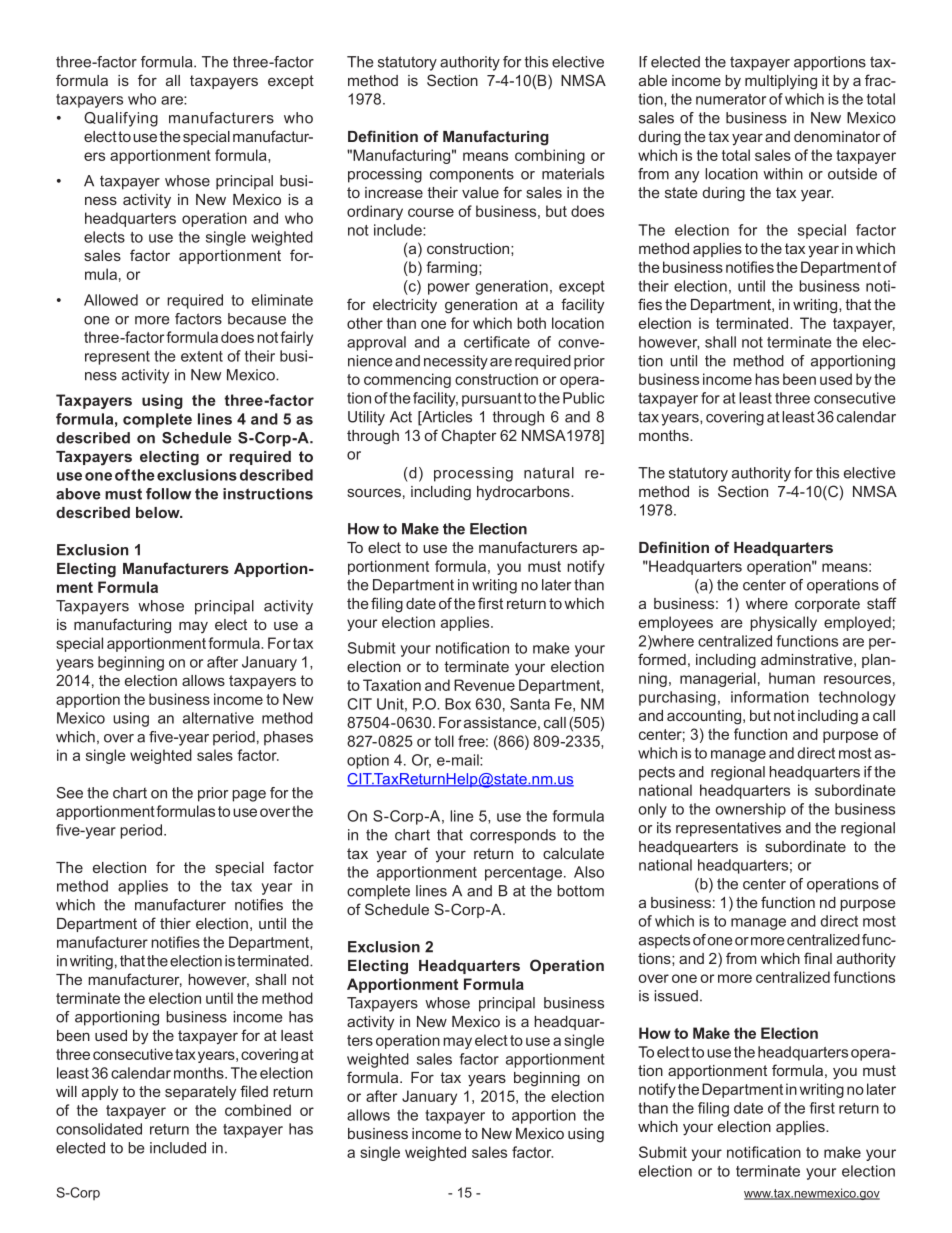  Describe the element at coordinates (200, 1093) in the screenshot. I see `separately` at that location.
